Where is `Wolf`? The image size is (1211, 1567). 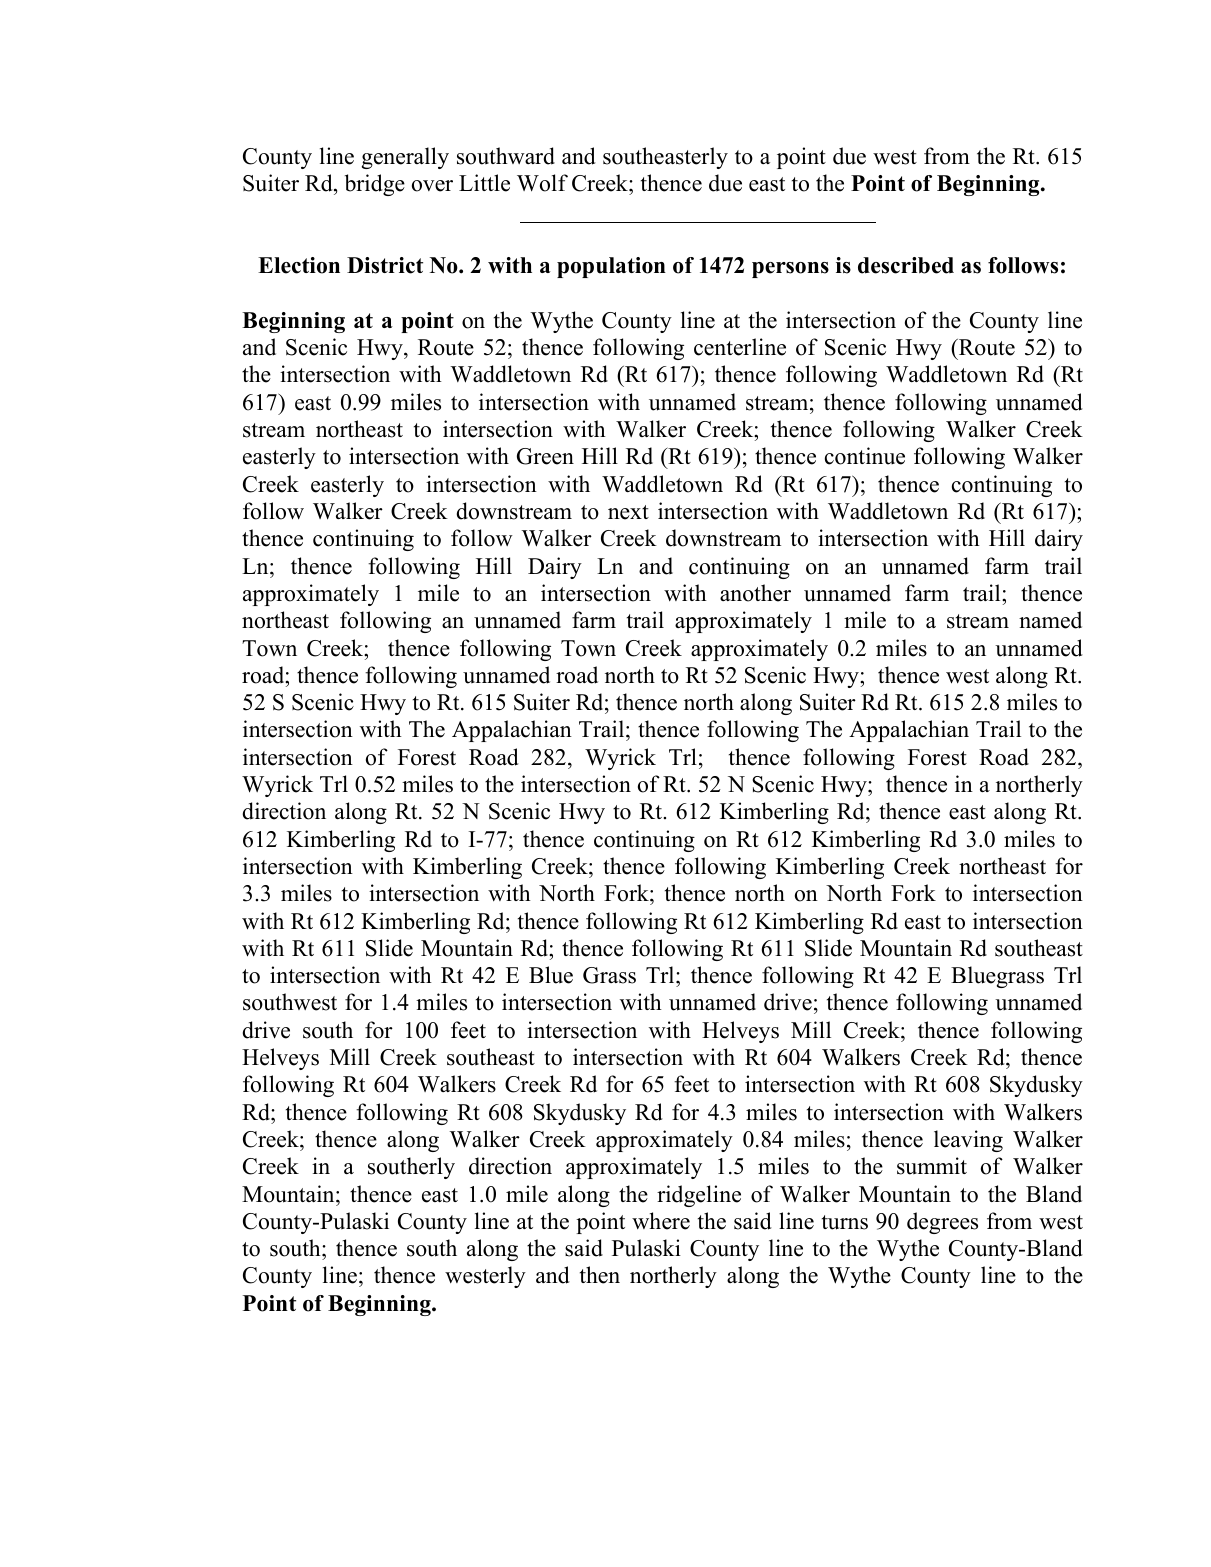 Wolf is located at coordinates (542, 183).
